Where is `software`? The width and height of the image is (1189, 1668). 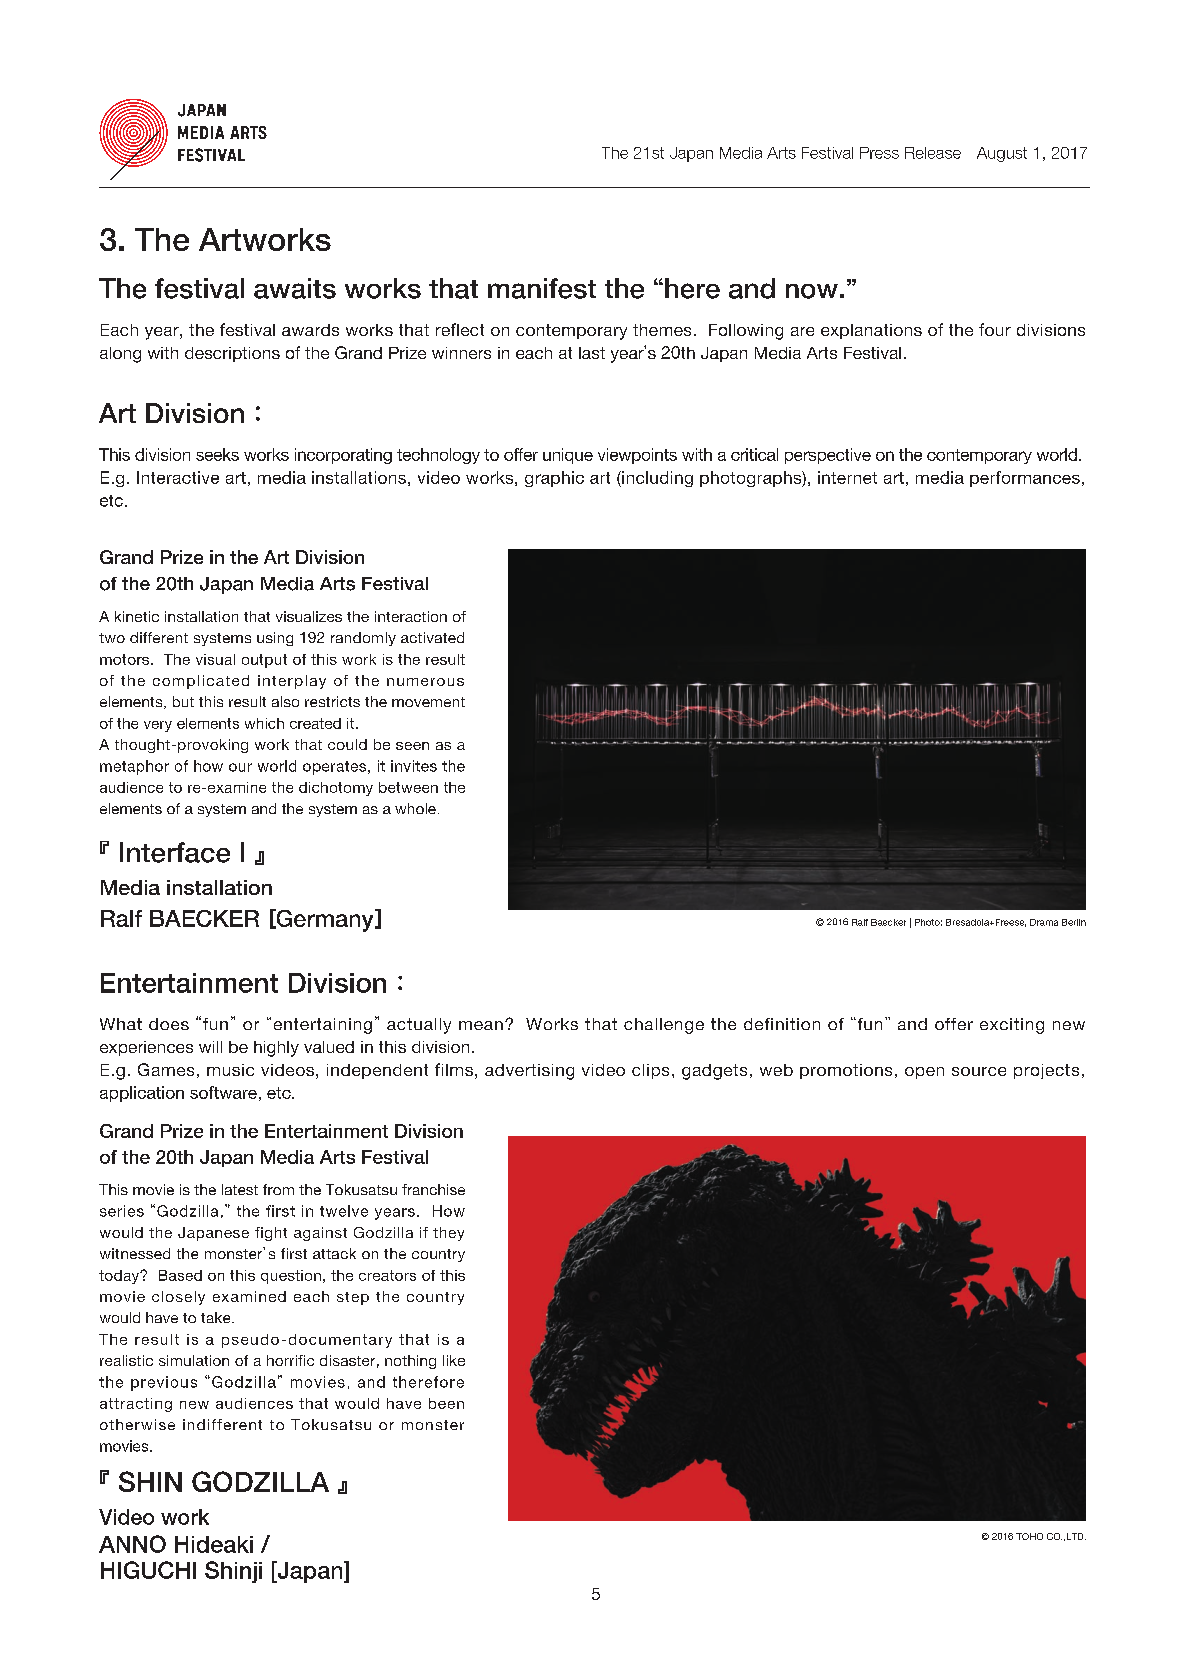 software is located at coordinates (223, 1092).
